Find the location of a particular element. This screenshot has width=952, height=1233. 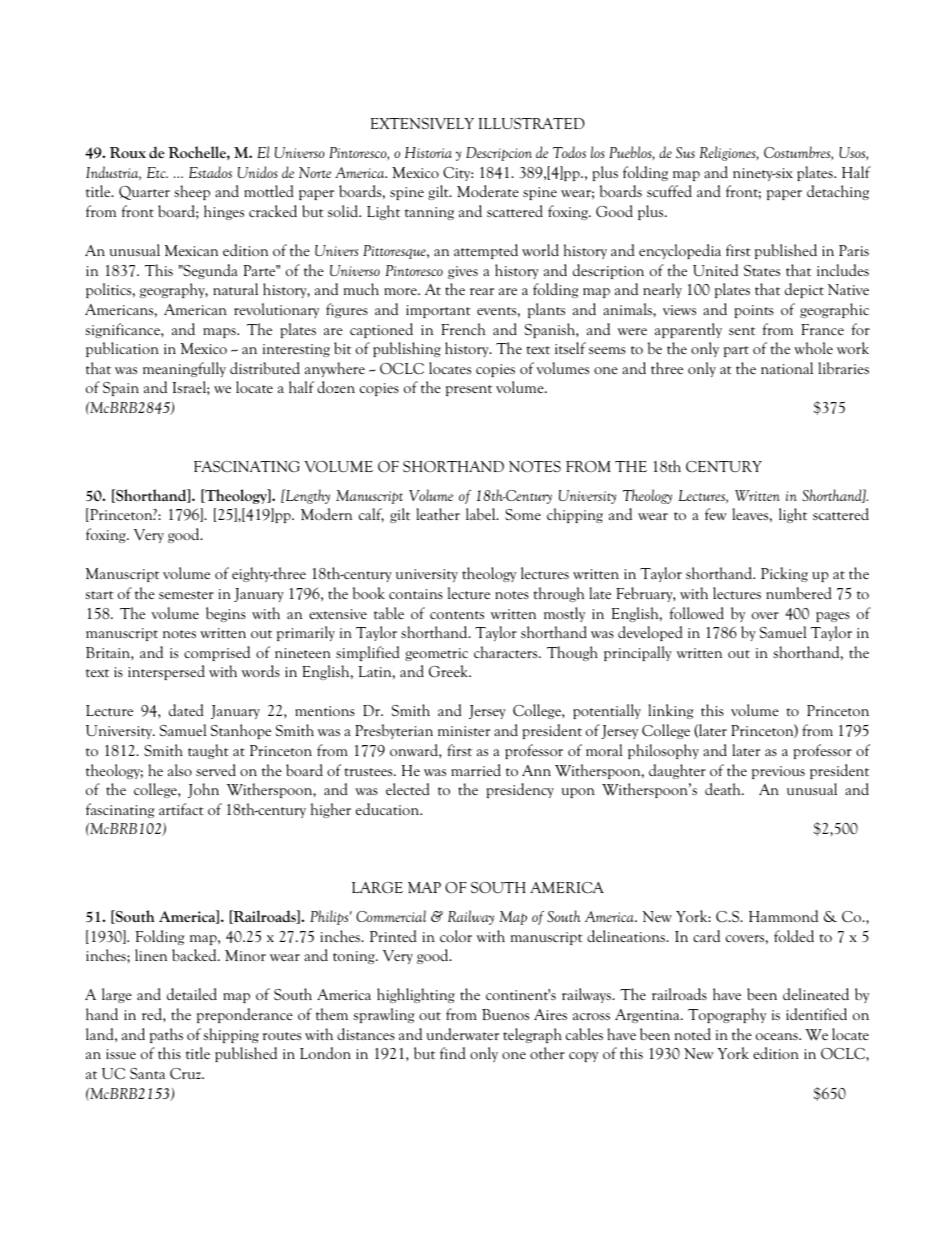

meaningfully is located at coordinates (184, 369).
